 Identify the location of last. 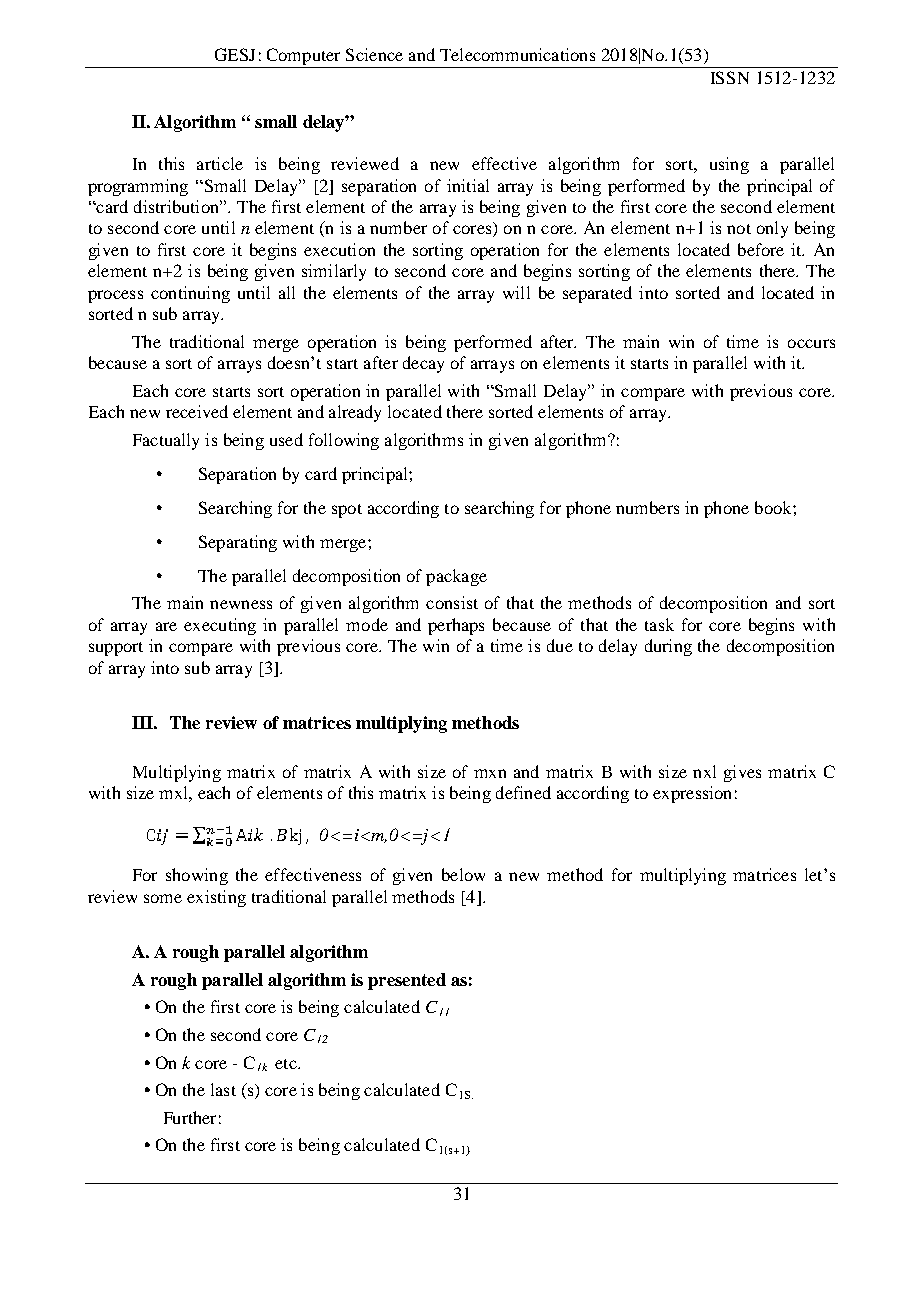
(223, 1089).
